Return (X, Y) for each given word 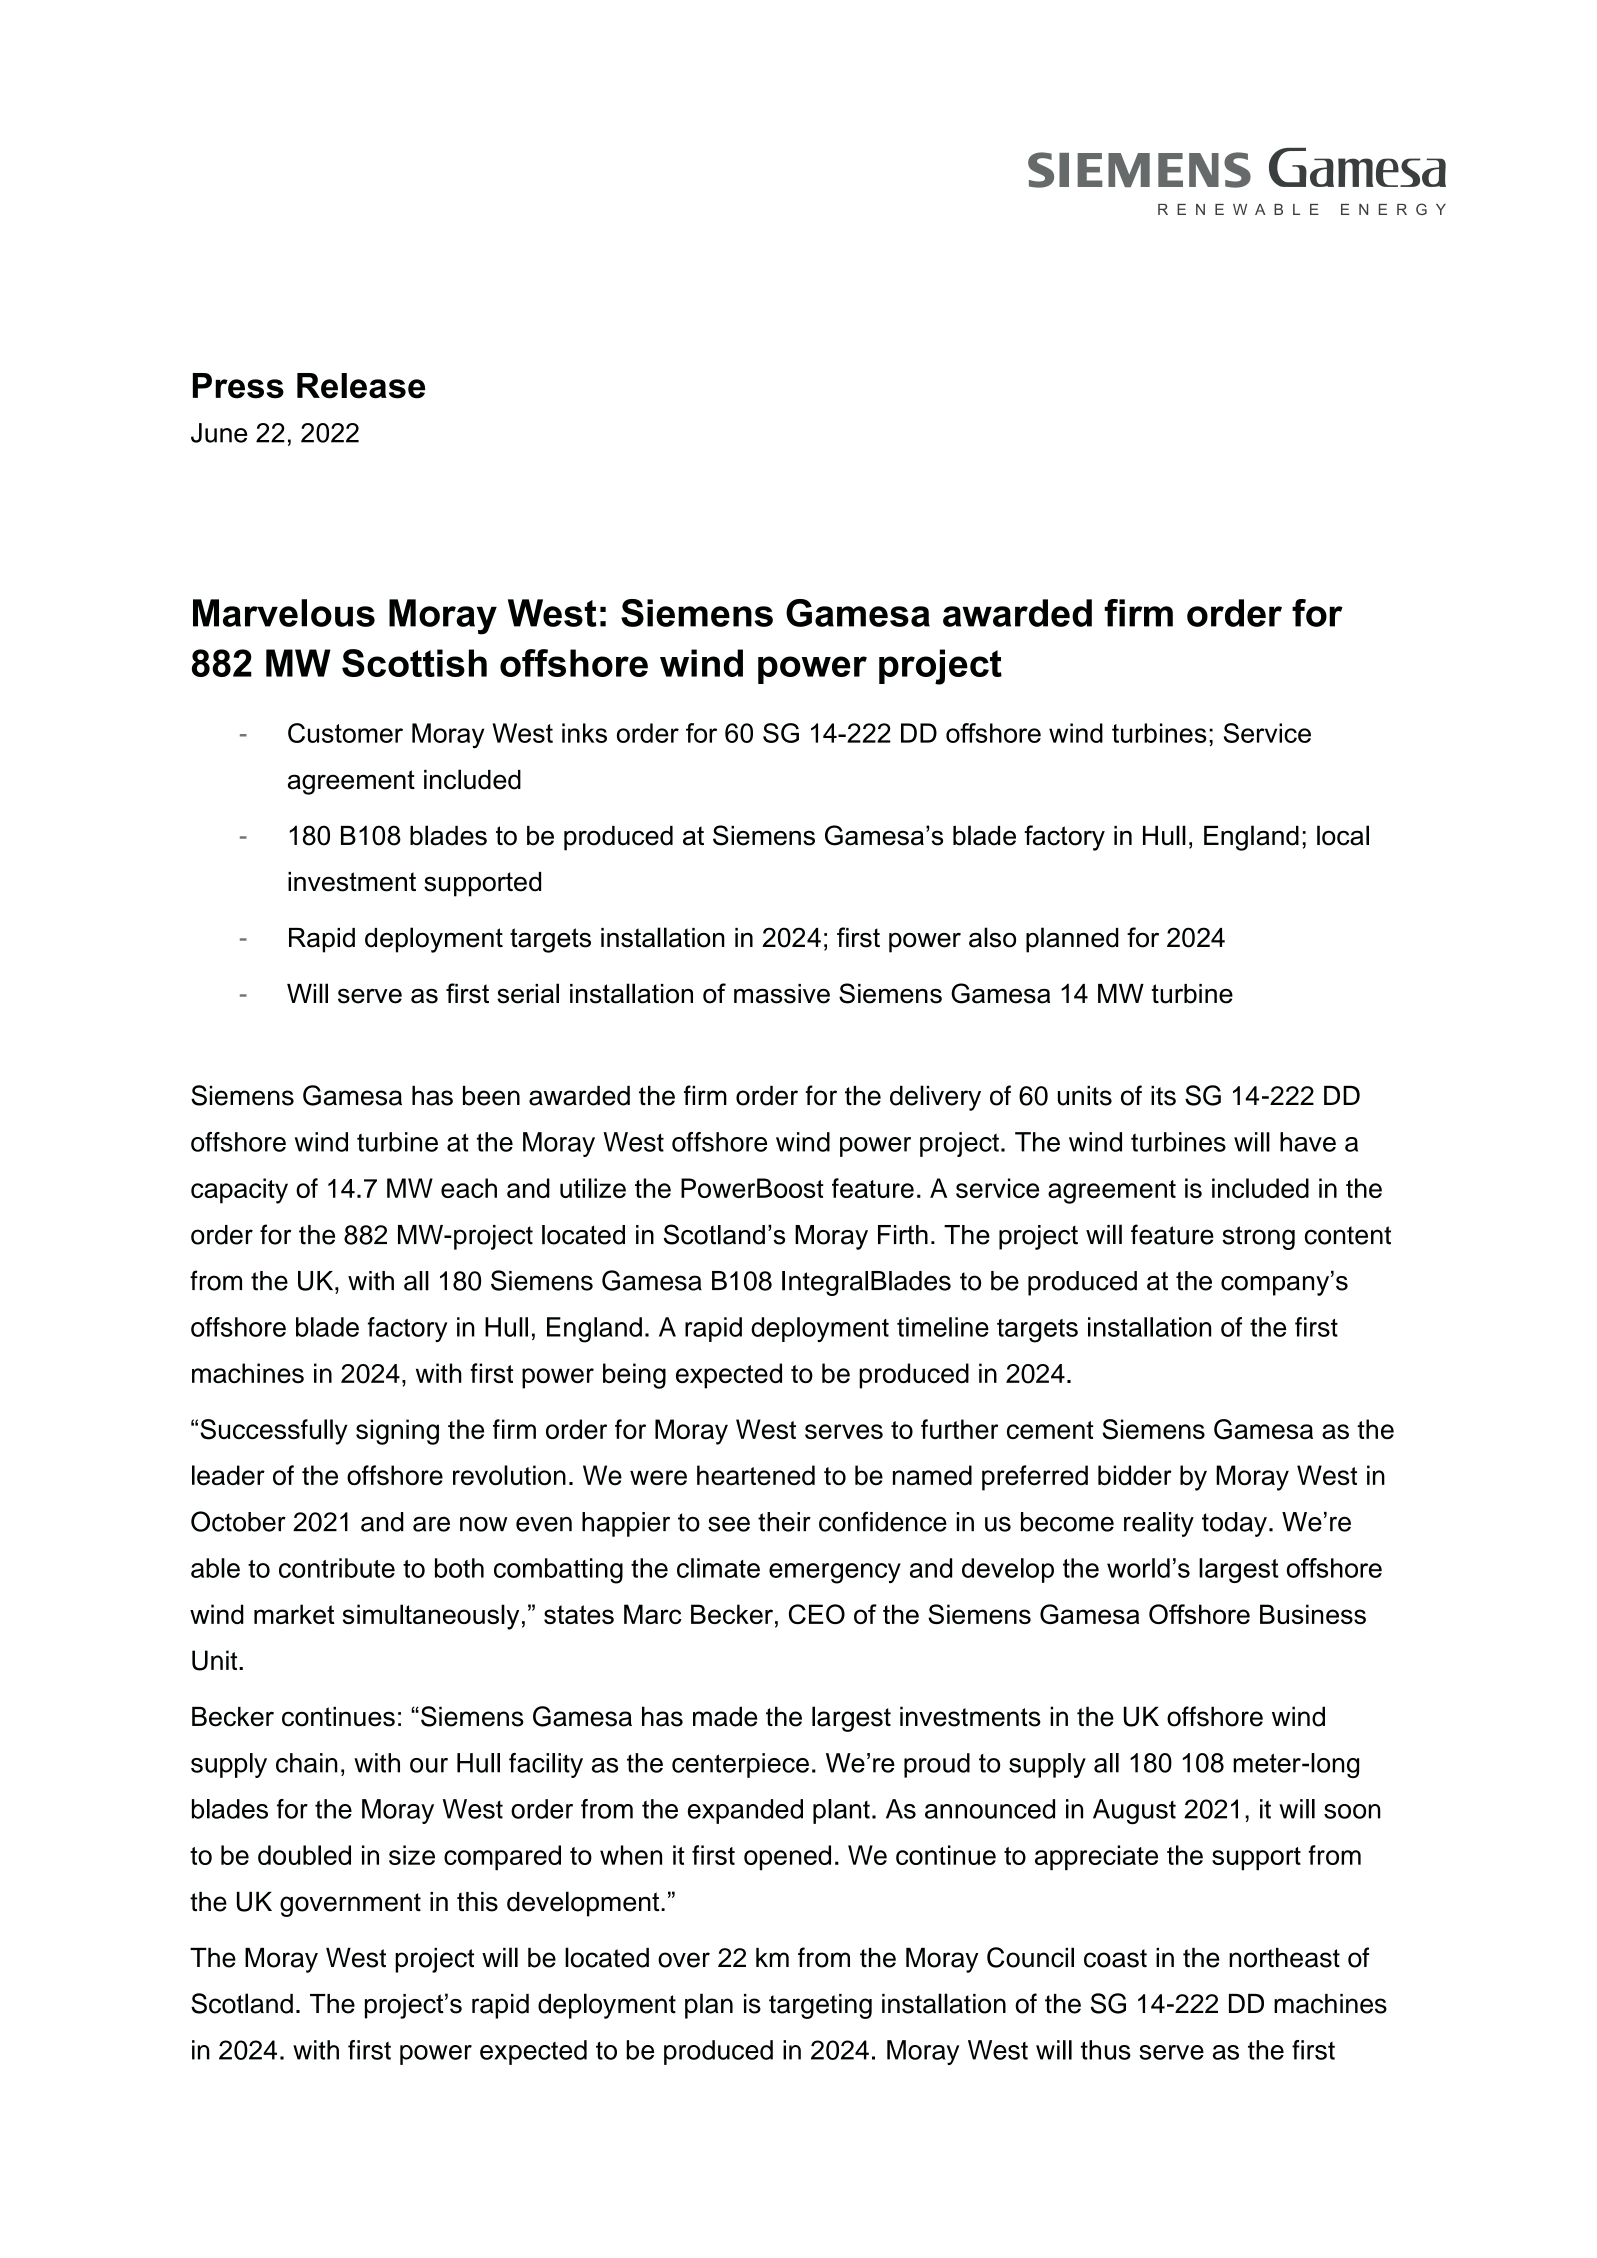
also (992, 937)
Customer (345, 733)
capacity (239, 1191)
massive (782, 994)
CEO (817, 1614)
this (477, 1902)
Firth (903, 1235)
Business (1313, 1614)
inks (584, 733)
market (294, 1614)
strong (1258, 1238)
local (1343, 835)
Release (361, 386)
